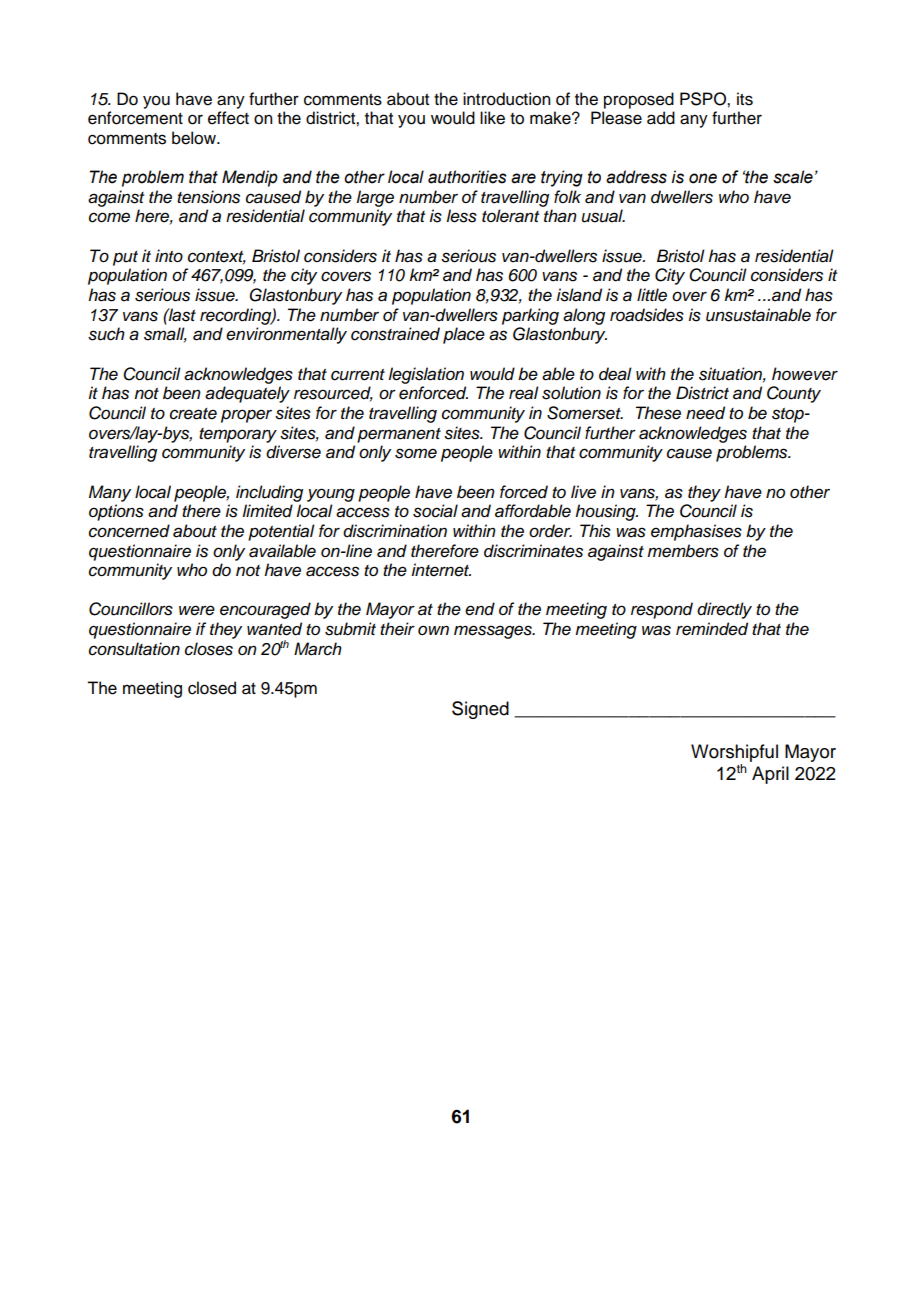 This page has width=924, height=1308. What do you see at coordinates (745, 99) in the page?
I see `its` at bounding box center [745, 99].
